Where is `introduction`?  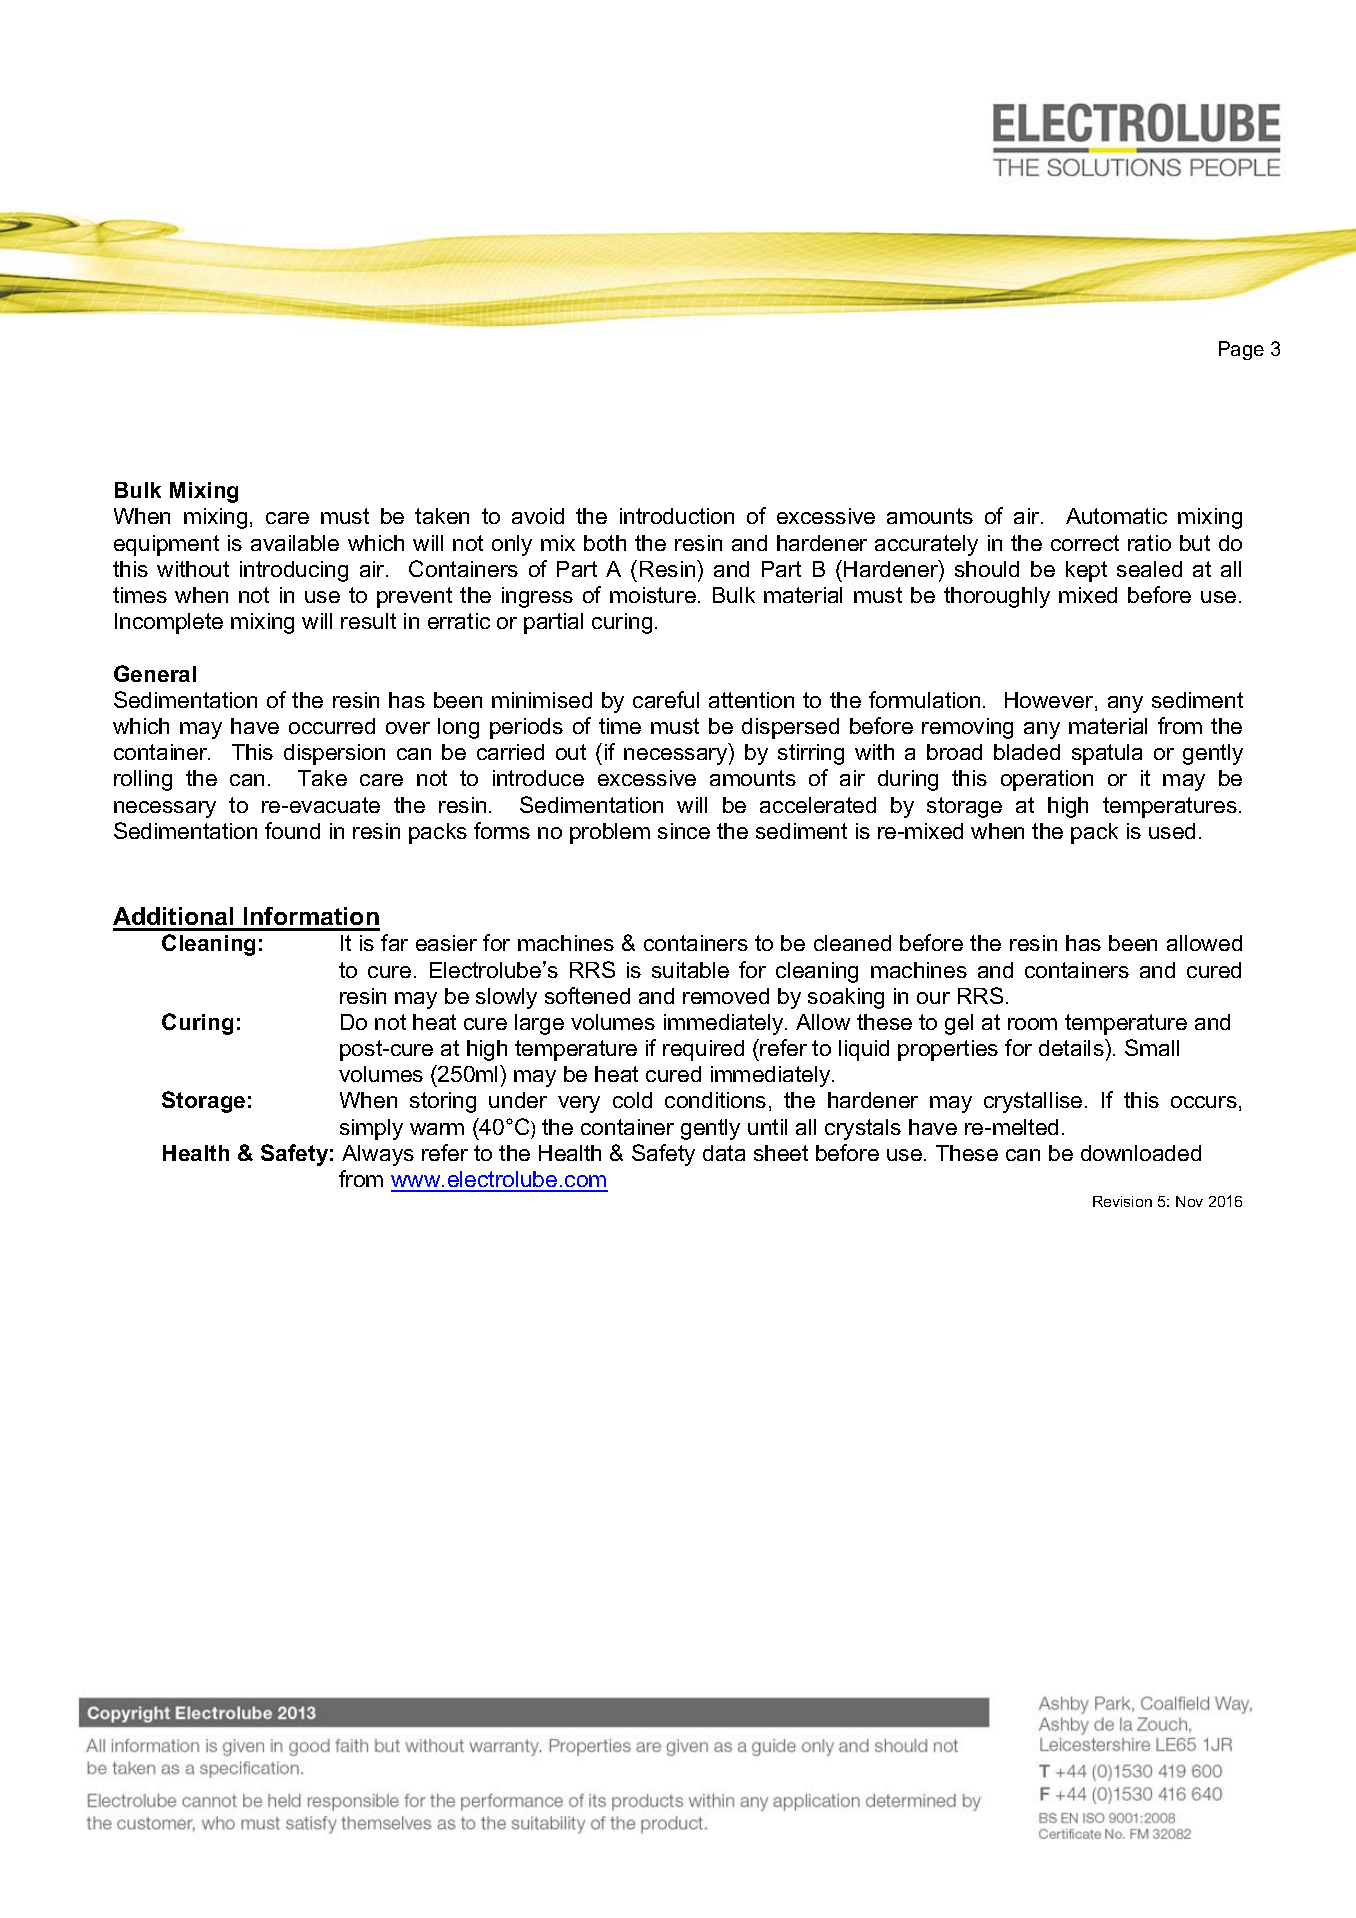
introduction is located at coordinates (677, 516).
